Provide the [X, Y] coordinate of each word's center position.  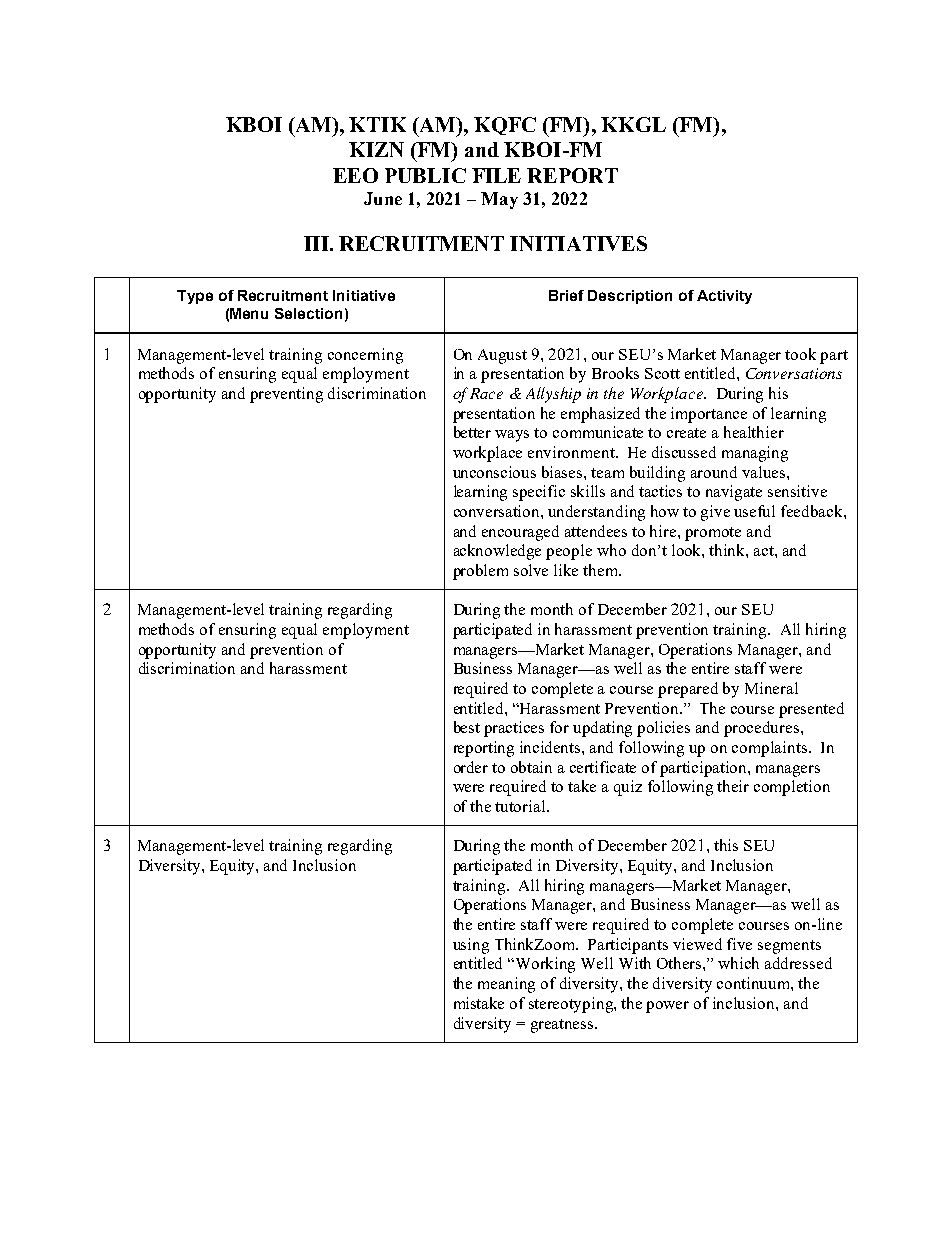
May [499, 200]
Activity [724, 297]
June [383, 198]
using [471, 946]
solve [531, 570]
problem [480, 572]
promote [713, 534]
